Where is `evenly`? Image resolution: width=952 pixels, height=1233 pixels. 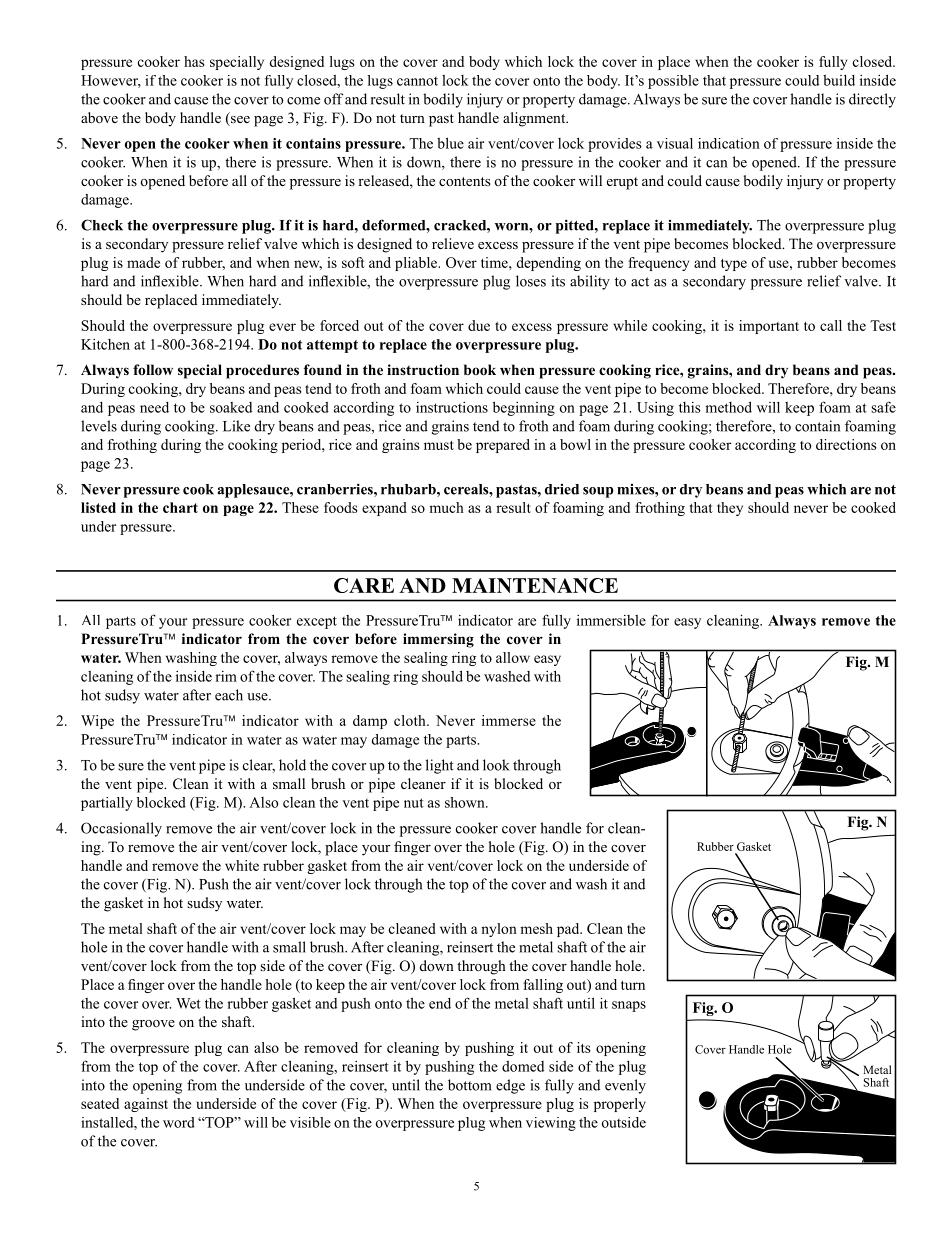
evenly is located at coordinates (625, 1086).
